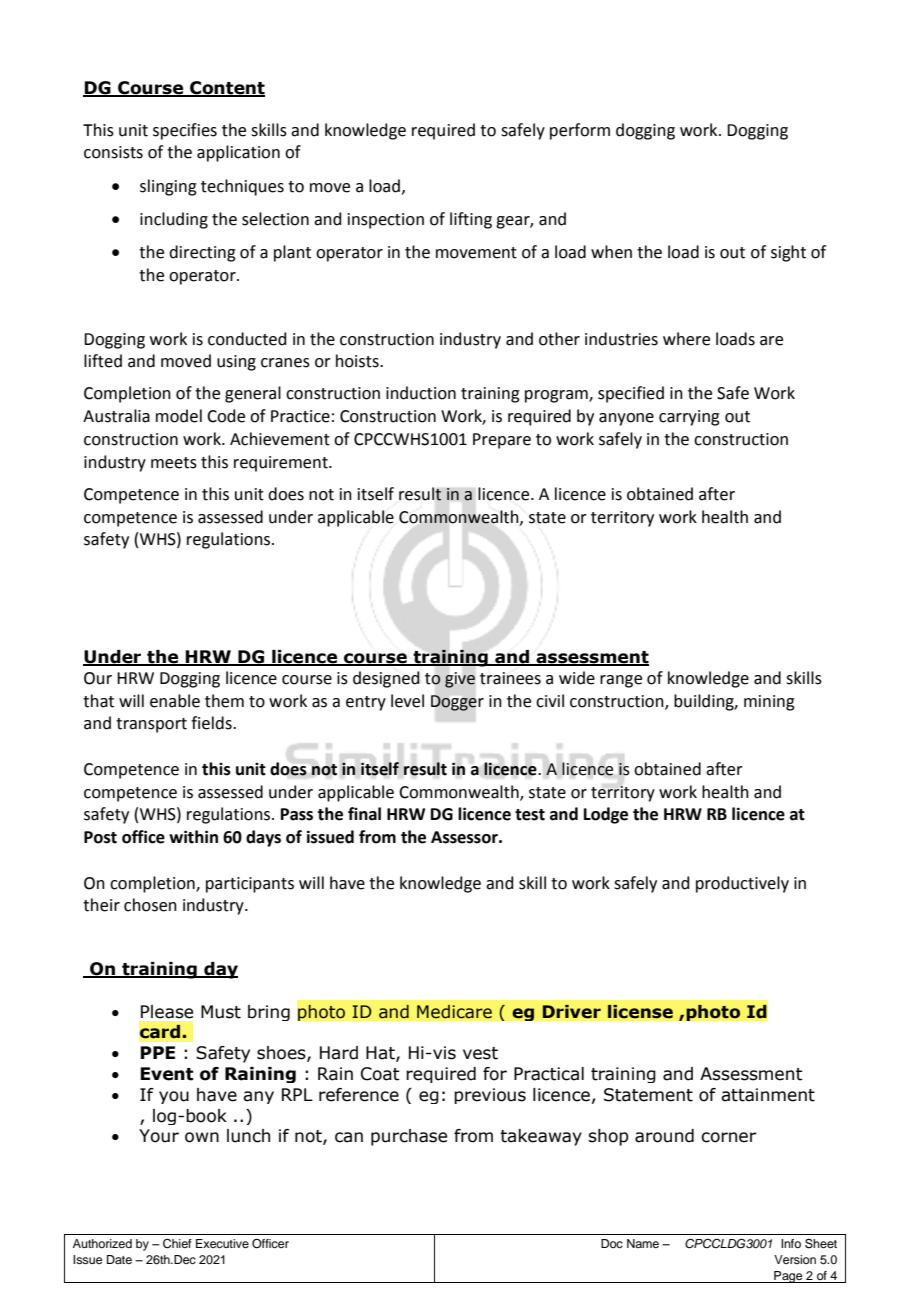  I want to click on Chief, so click(177, 1244).
